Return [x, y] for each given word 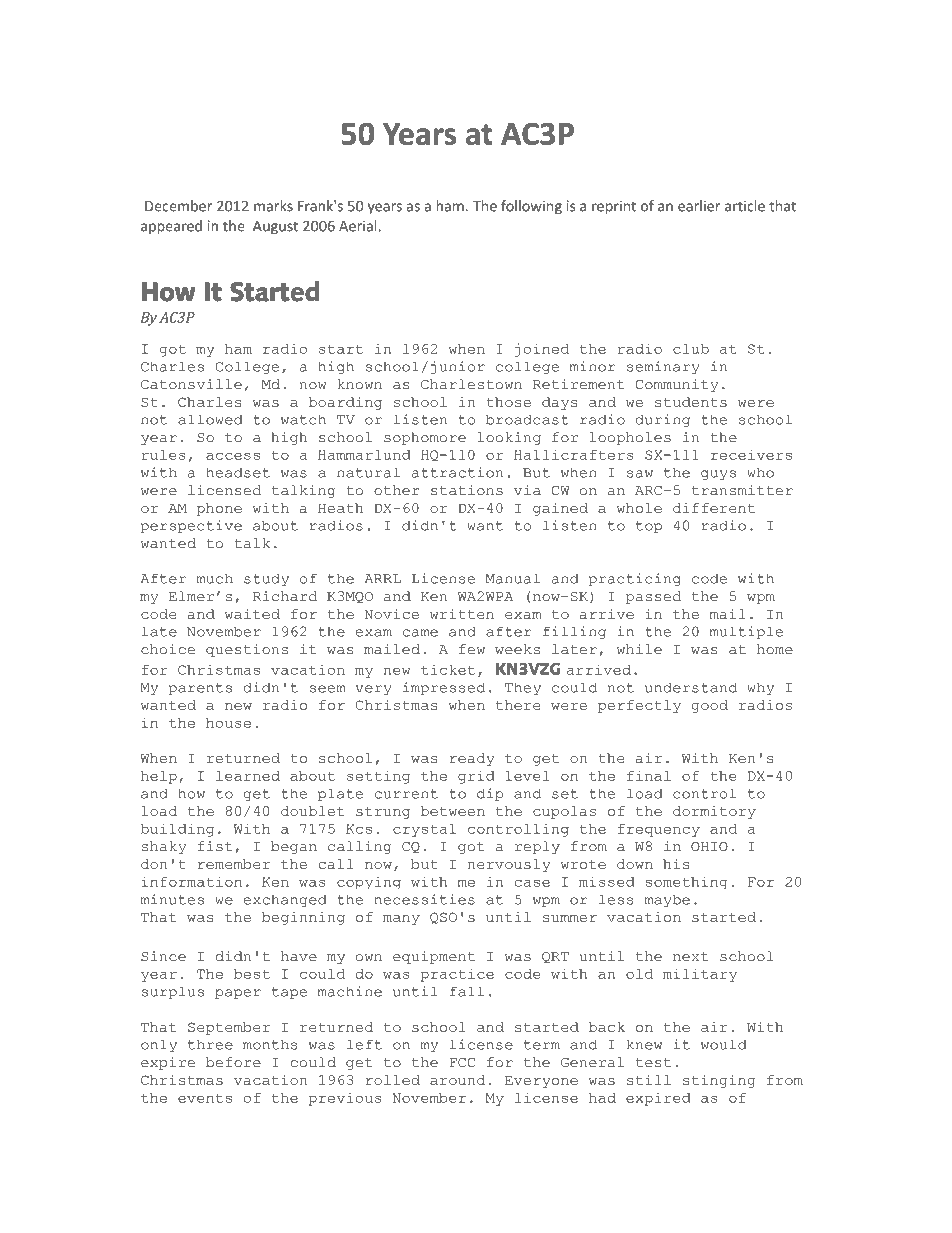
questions [247, 650]
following [531, 207]
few [472, 649]
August [275, 227]
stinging [719, 1081]
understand [691, 687]
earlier [699, 206]
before [233, 1062]
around [457, 1080]
